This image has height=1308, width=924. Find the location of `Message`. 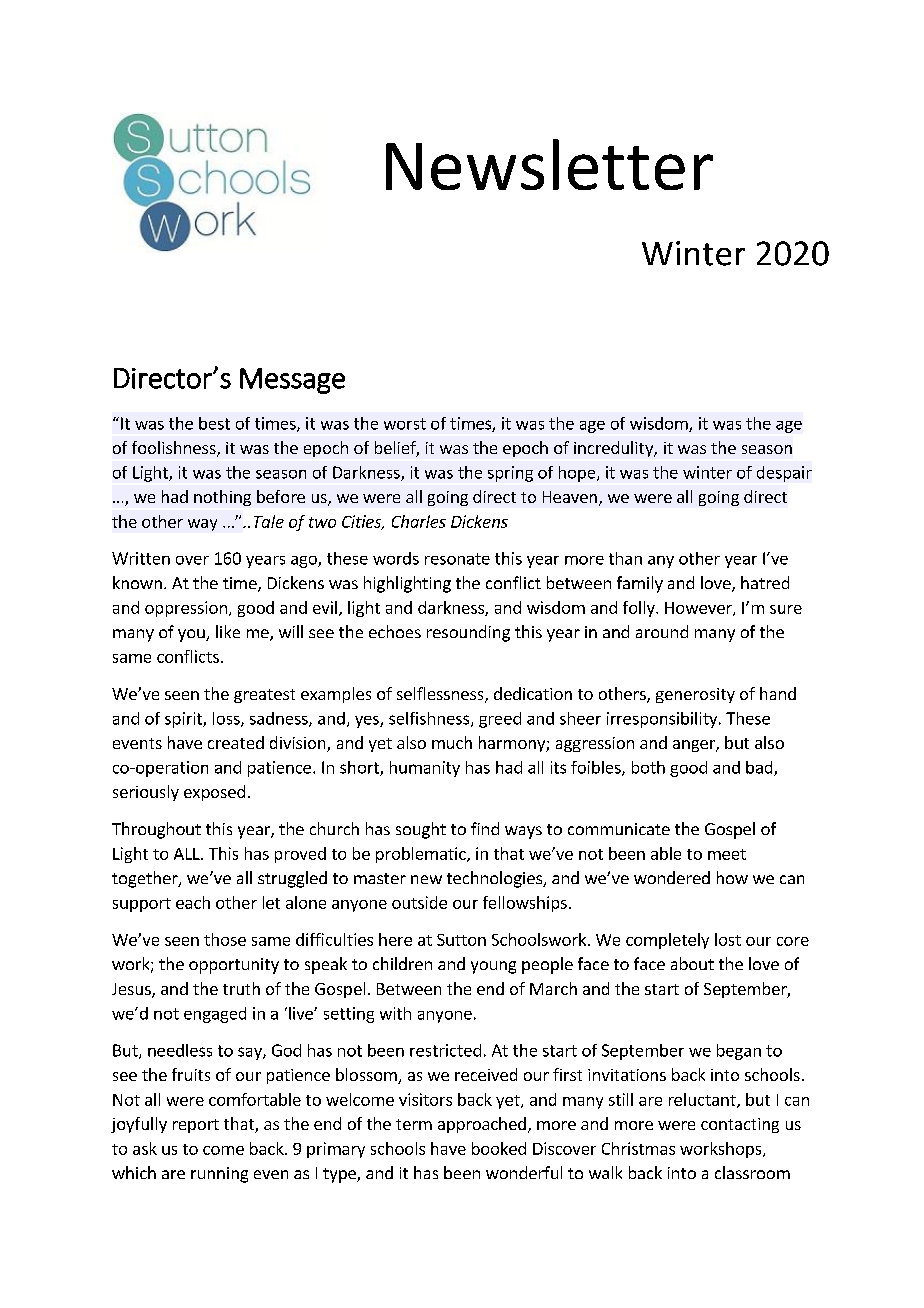

Message is located at coordinates (292, 381).
